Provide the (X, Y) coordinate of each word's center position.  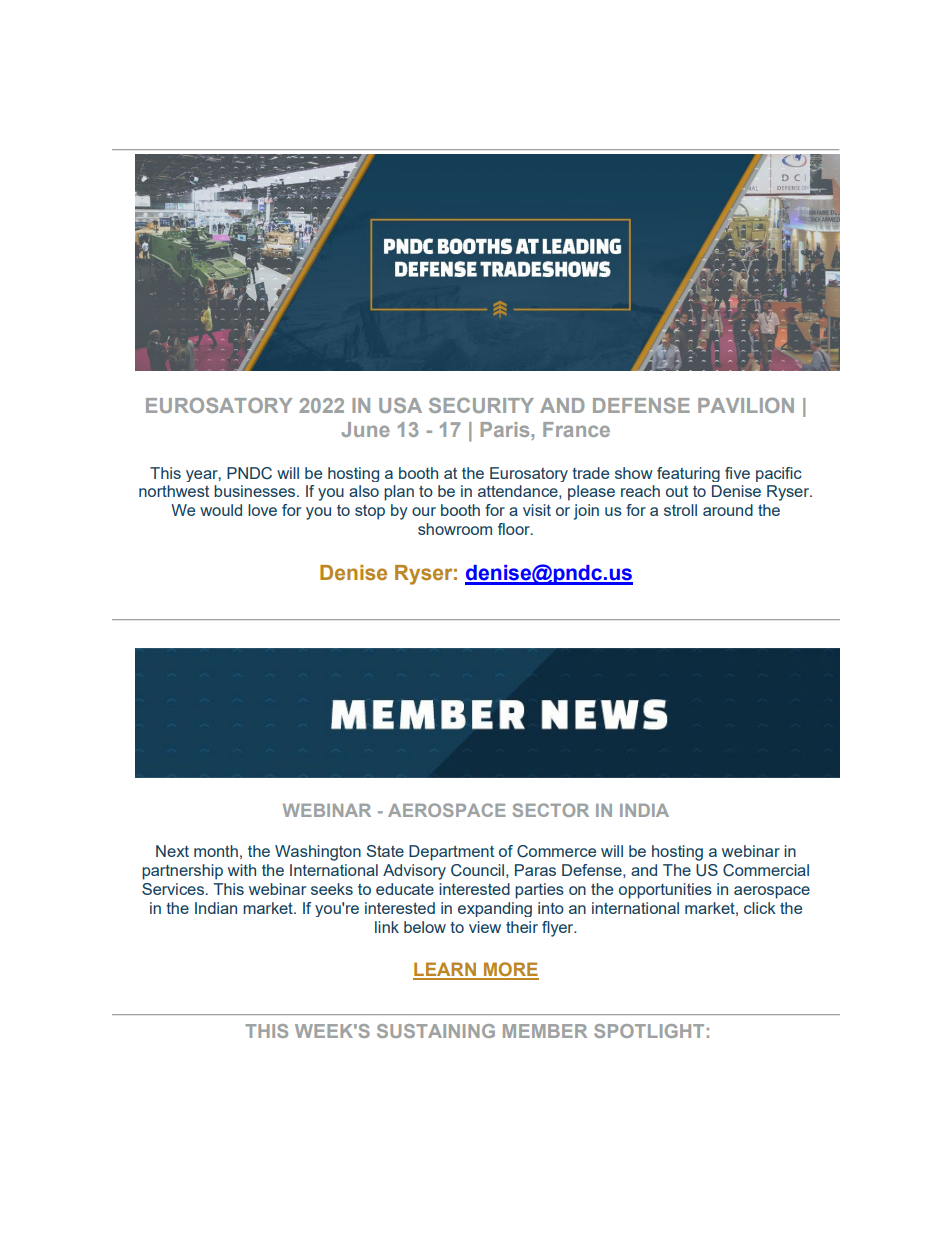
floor (515, 529)
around (728, 510)
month (216, 851)
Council (477, 870)
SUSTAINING (436, 1031)
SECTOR (550, 810)
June (365, 429)
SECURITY (481, 405)
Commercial (766, 870)
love (262, 510)
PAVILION (746, 405)
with (242, 870)
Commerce (556, 851)
